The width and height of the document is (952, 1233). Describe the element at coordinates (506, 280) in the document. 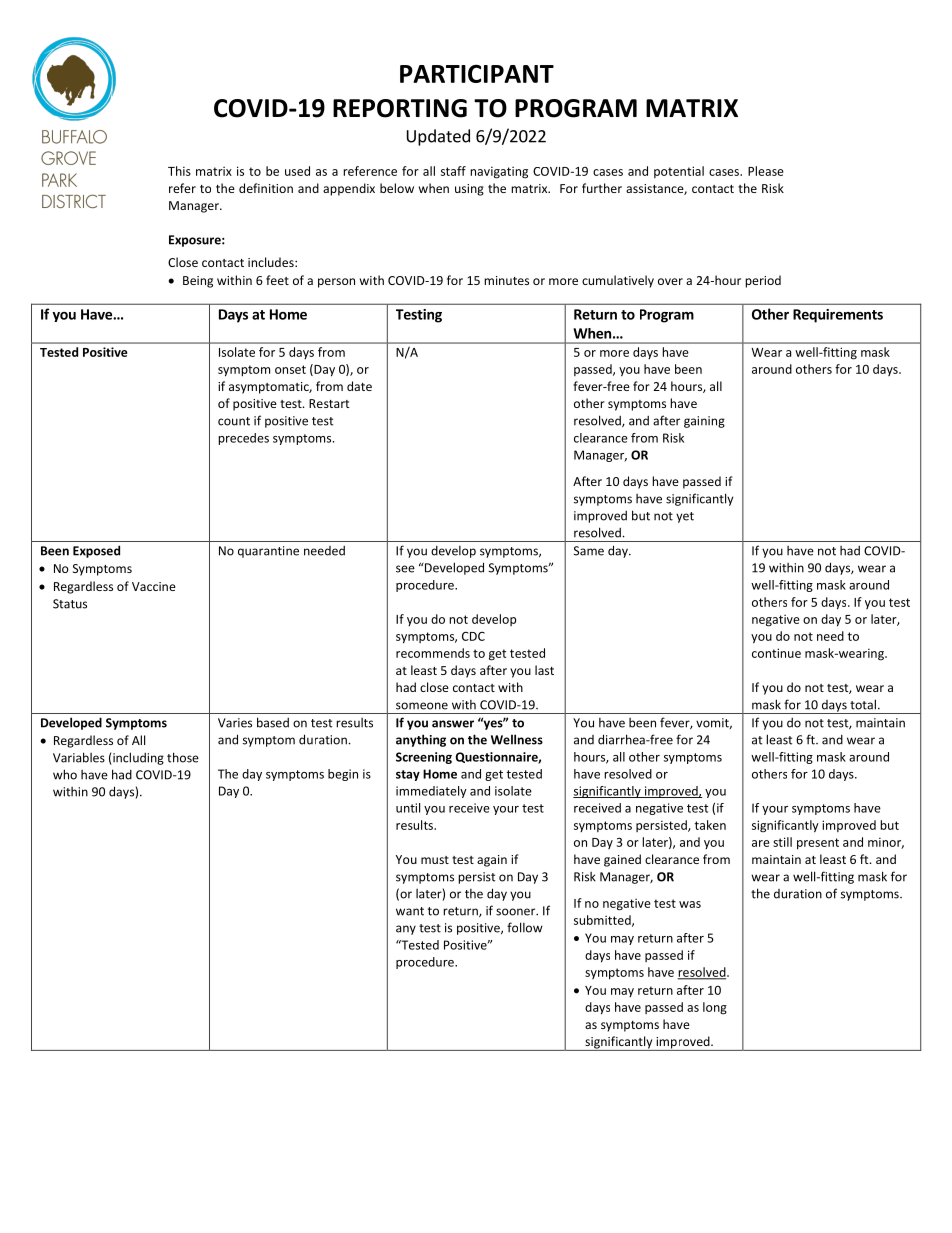

I see `minutes` at that location.
